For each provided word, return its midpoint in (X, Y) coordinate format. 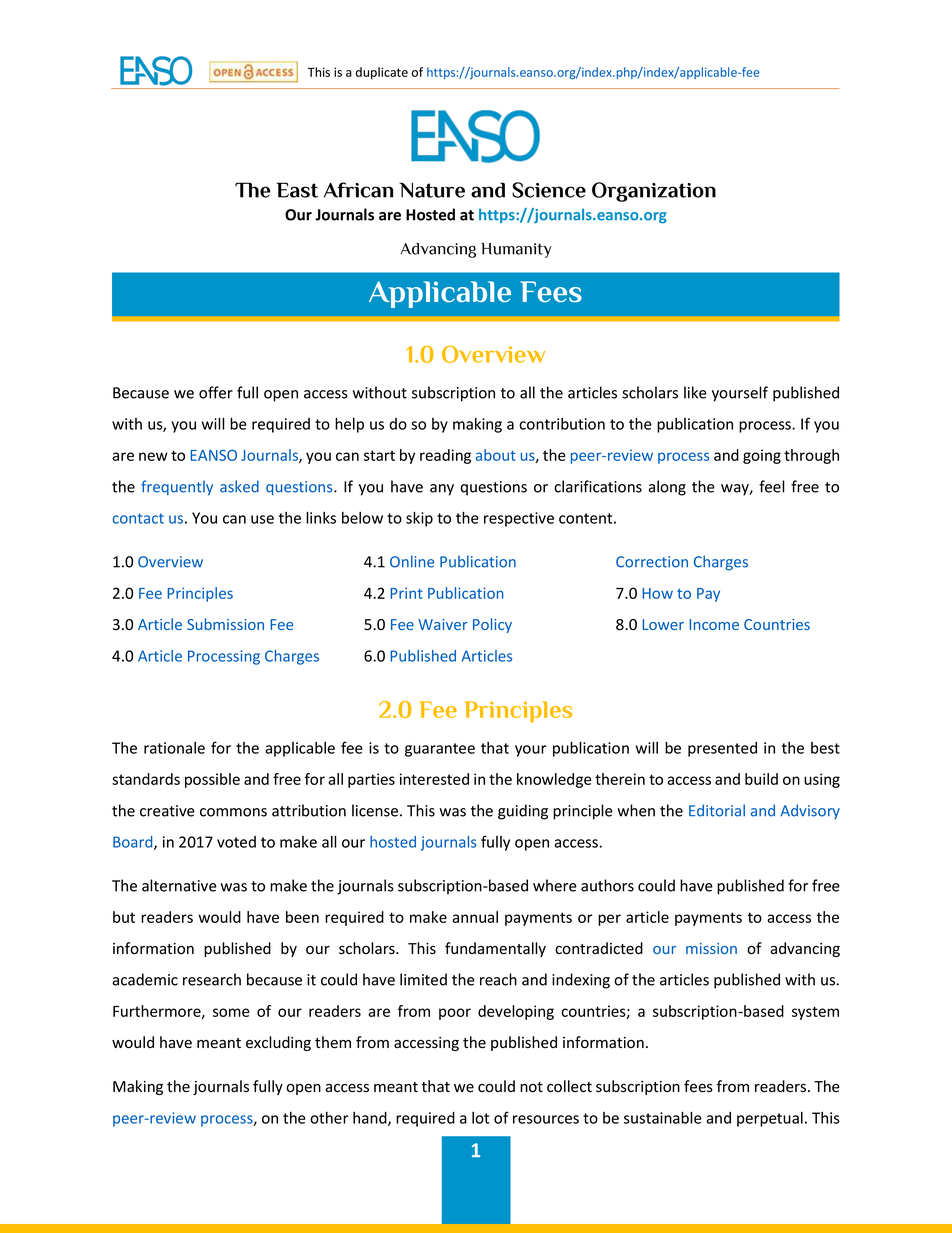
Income (714, 624)
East (297, 190)
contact (138, 518)
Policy (492, 625)
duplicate (382, 73)
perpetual (770, 1119)
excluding (278, 1043)
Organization (654, 192)
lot (480, 1118)
